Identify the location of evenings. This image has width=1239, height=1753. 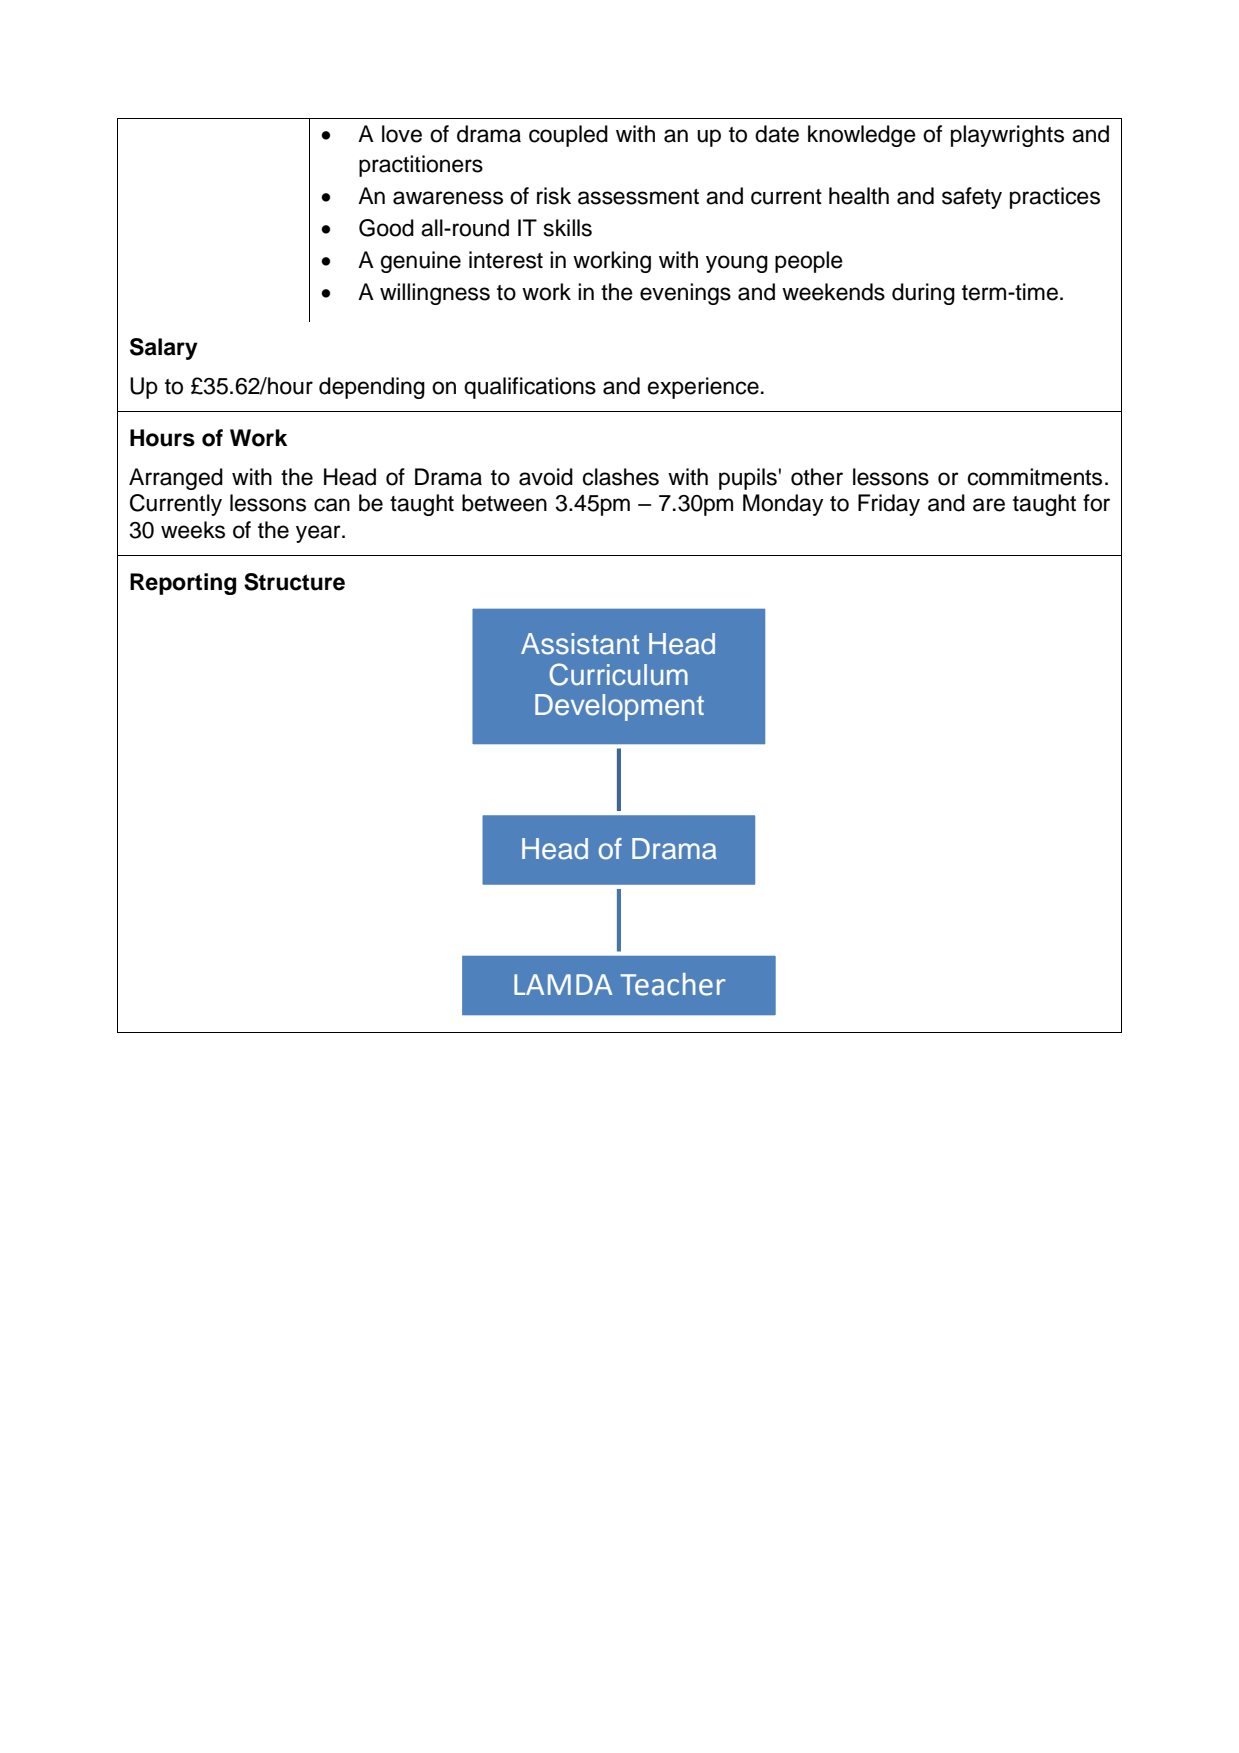
(685, 294).
